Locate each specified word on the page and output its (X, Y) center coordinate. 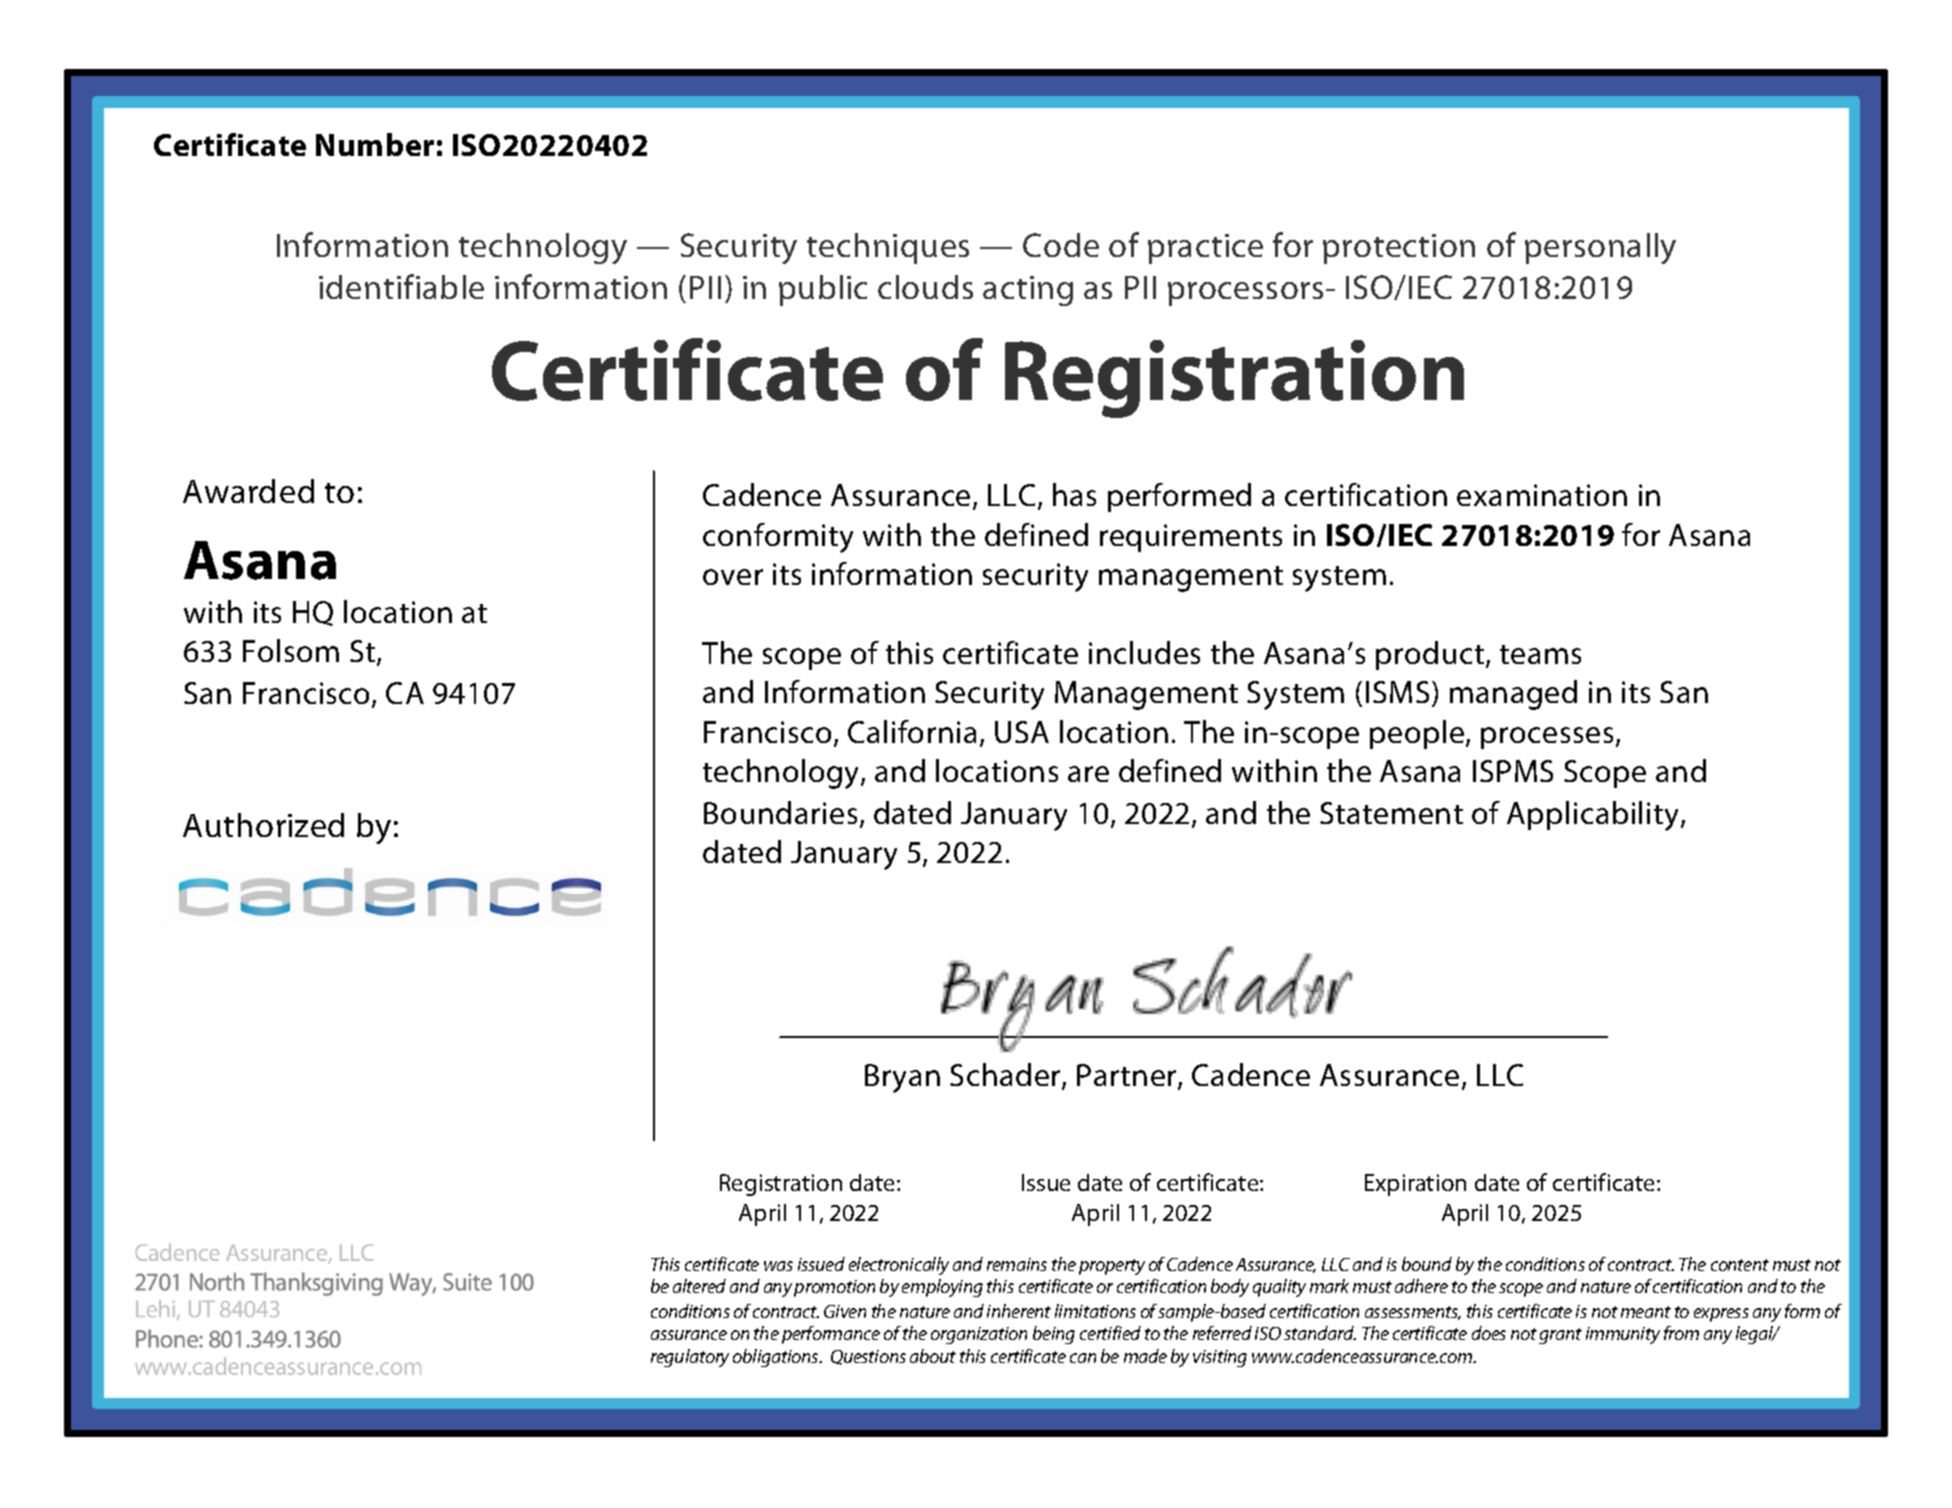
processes (1547, 738)
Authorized (263, 825)
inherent (1019, 1311)
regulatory (690, 1358)
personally (1600, 248)
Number (375, 144)
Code (1061, 245)
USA (1022, 732)
